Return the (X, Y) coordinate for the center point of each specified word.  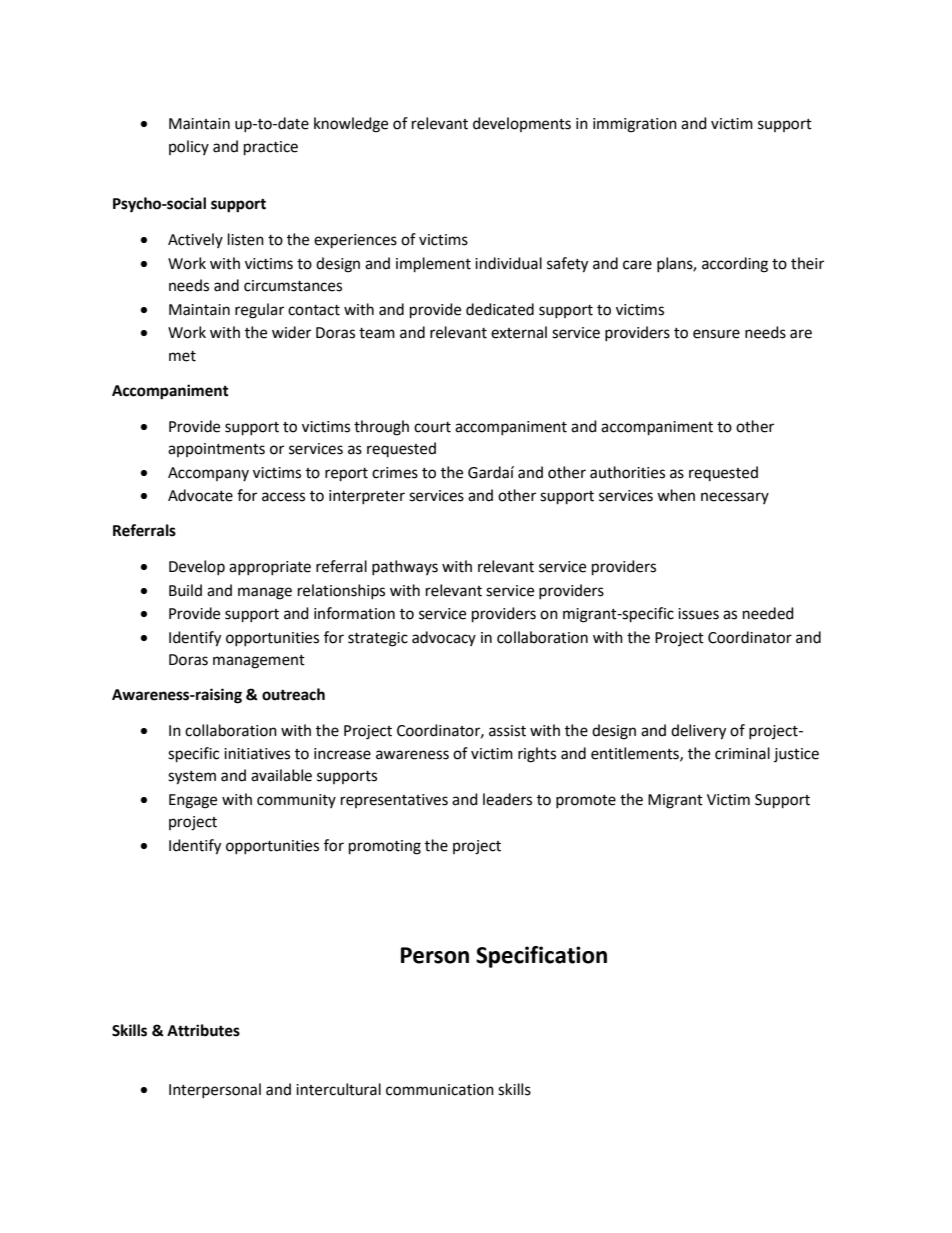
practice (271, 148)
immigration (635, 125)
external (519, 332)
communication (440, 1090)
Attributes (203, 1030)
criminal (742, 753)
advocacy (444, 638)
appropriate (270, 568)
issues (698, 614)
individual (508, 263)
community (296, 801)
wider (291, 332)
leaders (507, 799)
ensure (716, 334)
